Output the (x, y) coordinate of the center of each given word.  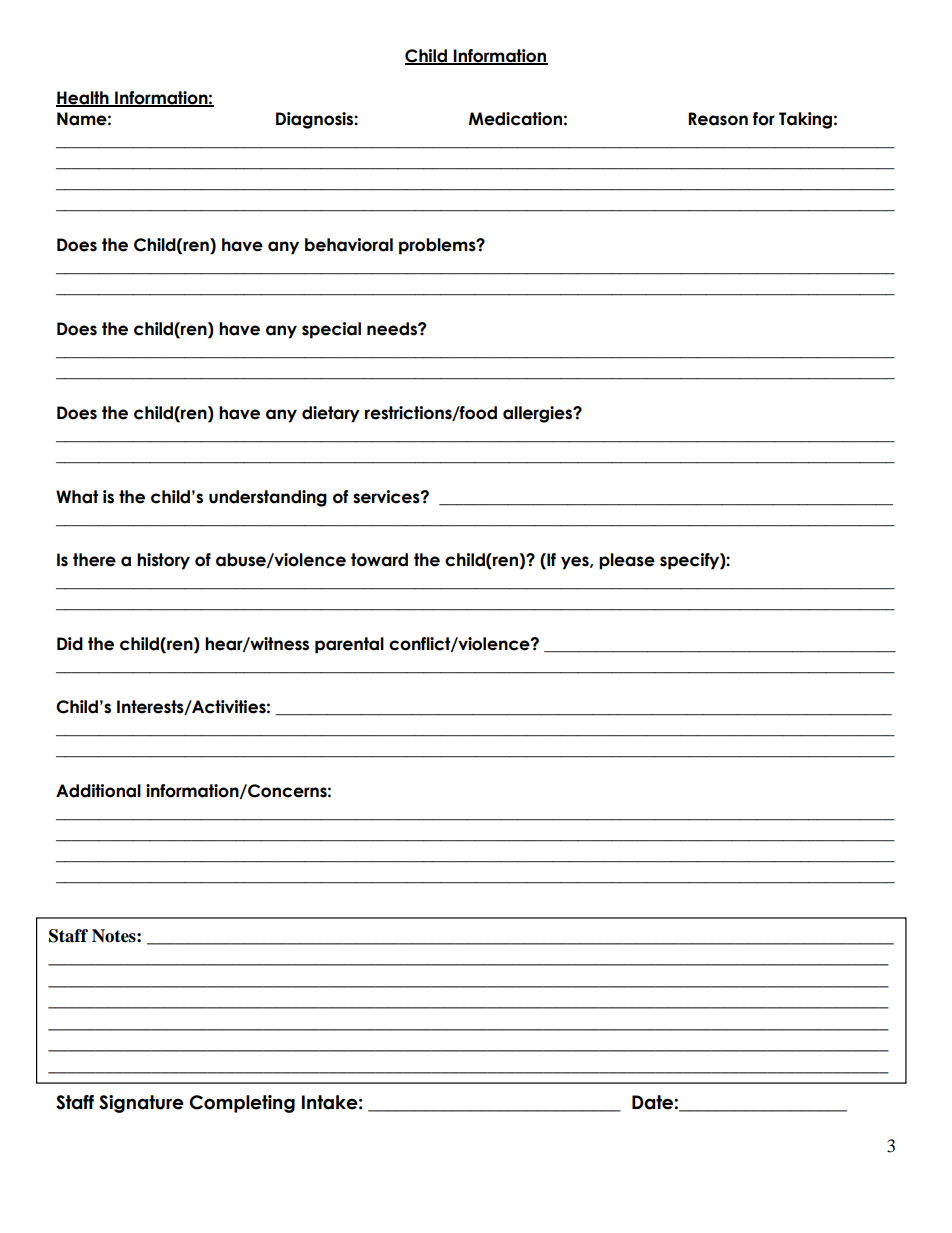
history (163, 561)
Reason (718, 119)
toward (379, 560)
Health (83, 99)
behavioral (349, 245)
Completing (242, 1104)
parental (349, 645)
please (627, 561)
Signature (141, 1104)
